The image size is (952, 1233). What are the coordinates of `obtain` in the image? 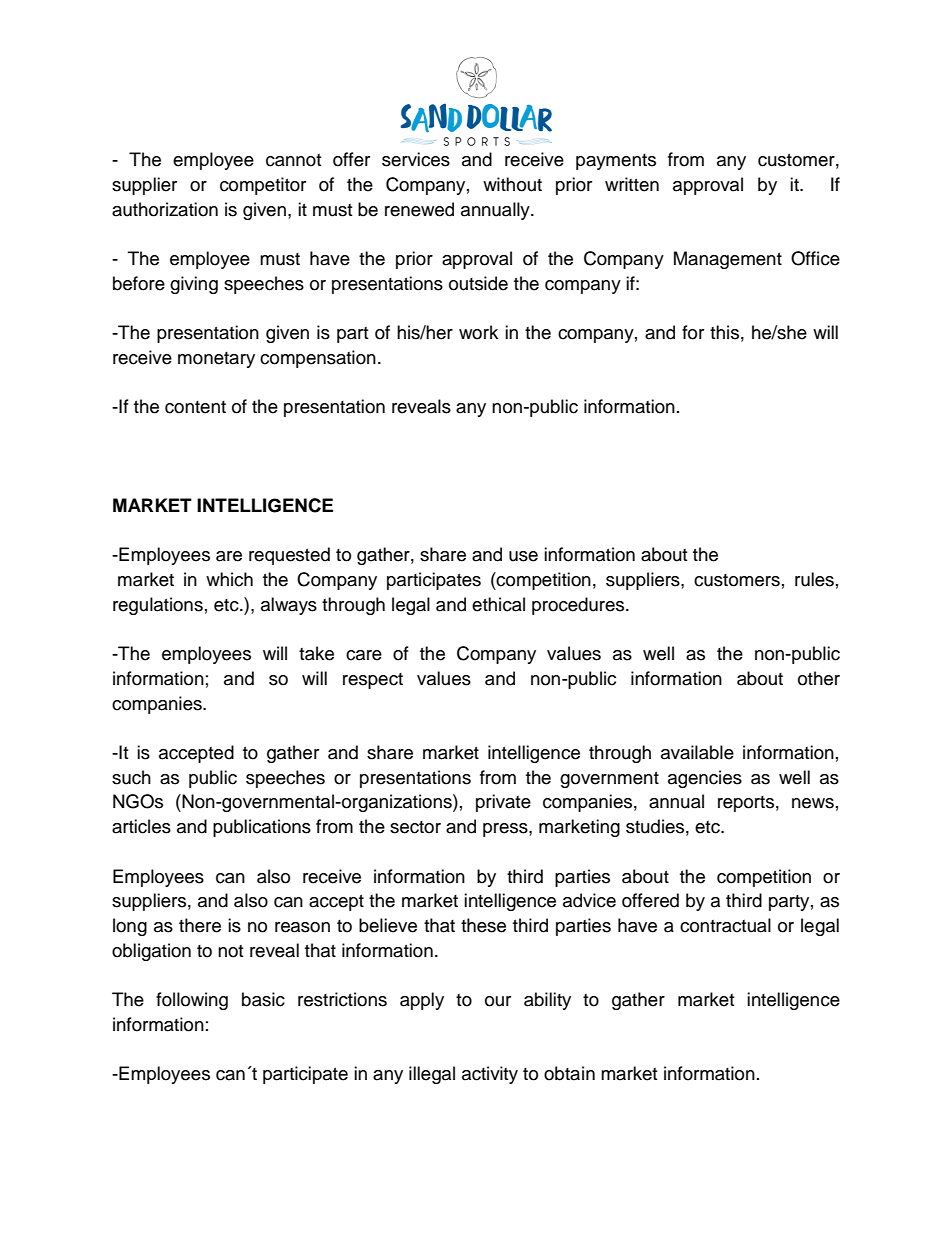 It's located at (569, 1073).
